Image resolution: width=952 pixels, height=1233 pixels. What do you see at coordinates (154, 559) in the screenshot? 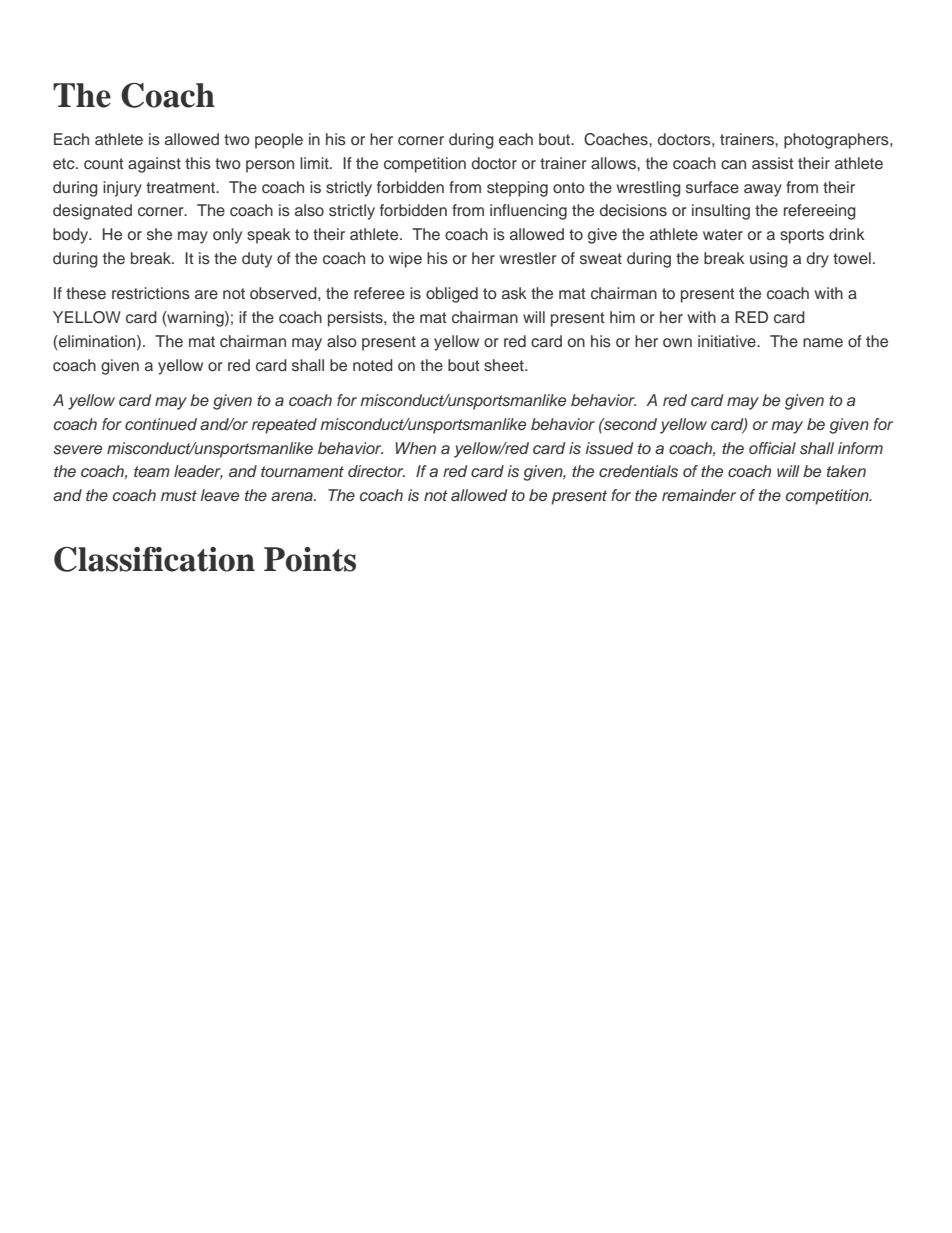
I see `Classification` at bounding box center [154, 559].
